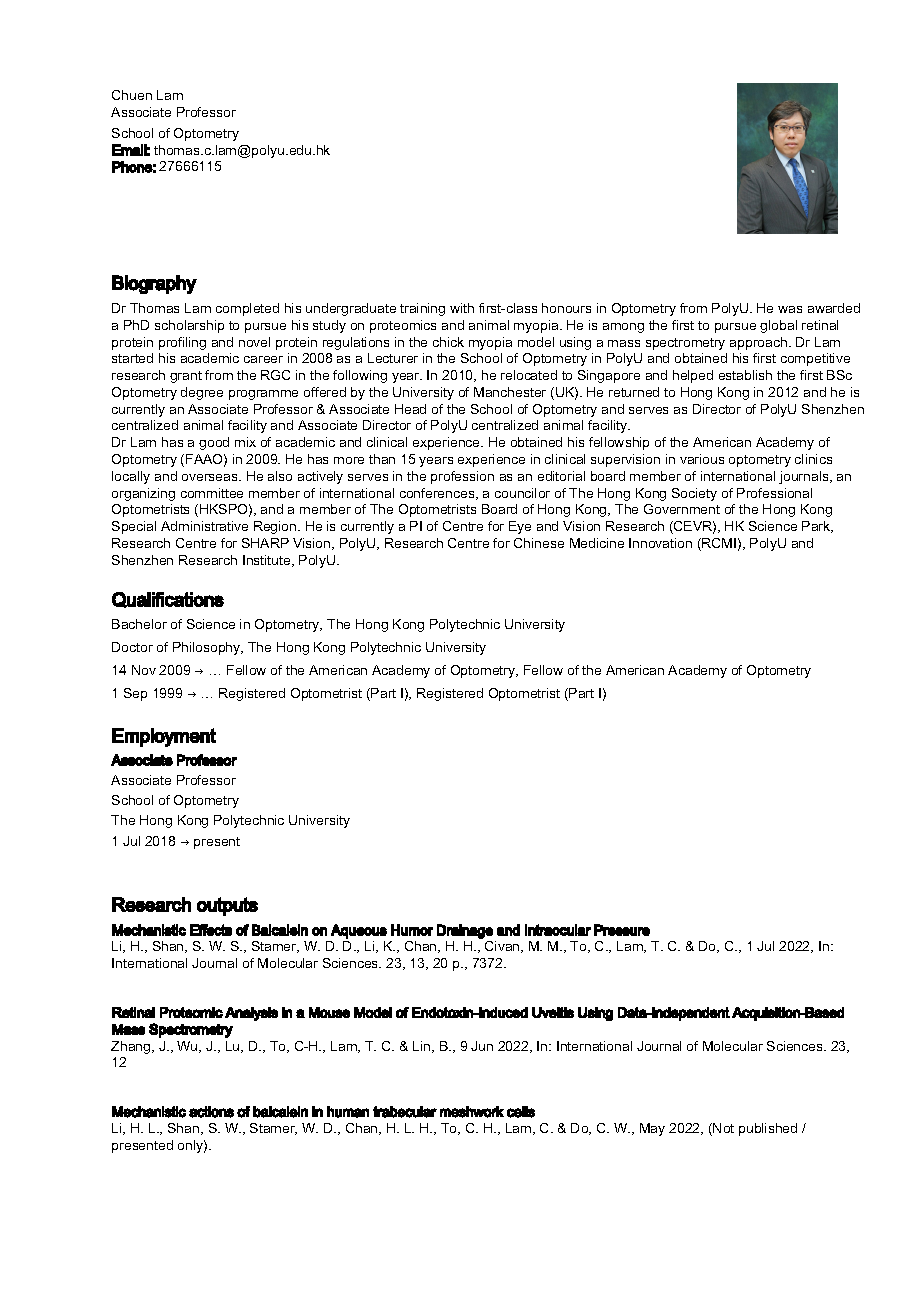 This screenshot has height=1308, width=924. What do you see at coordinates (462, 308) in the screenshot?
I see `with` at bounding box center [462, 308].
